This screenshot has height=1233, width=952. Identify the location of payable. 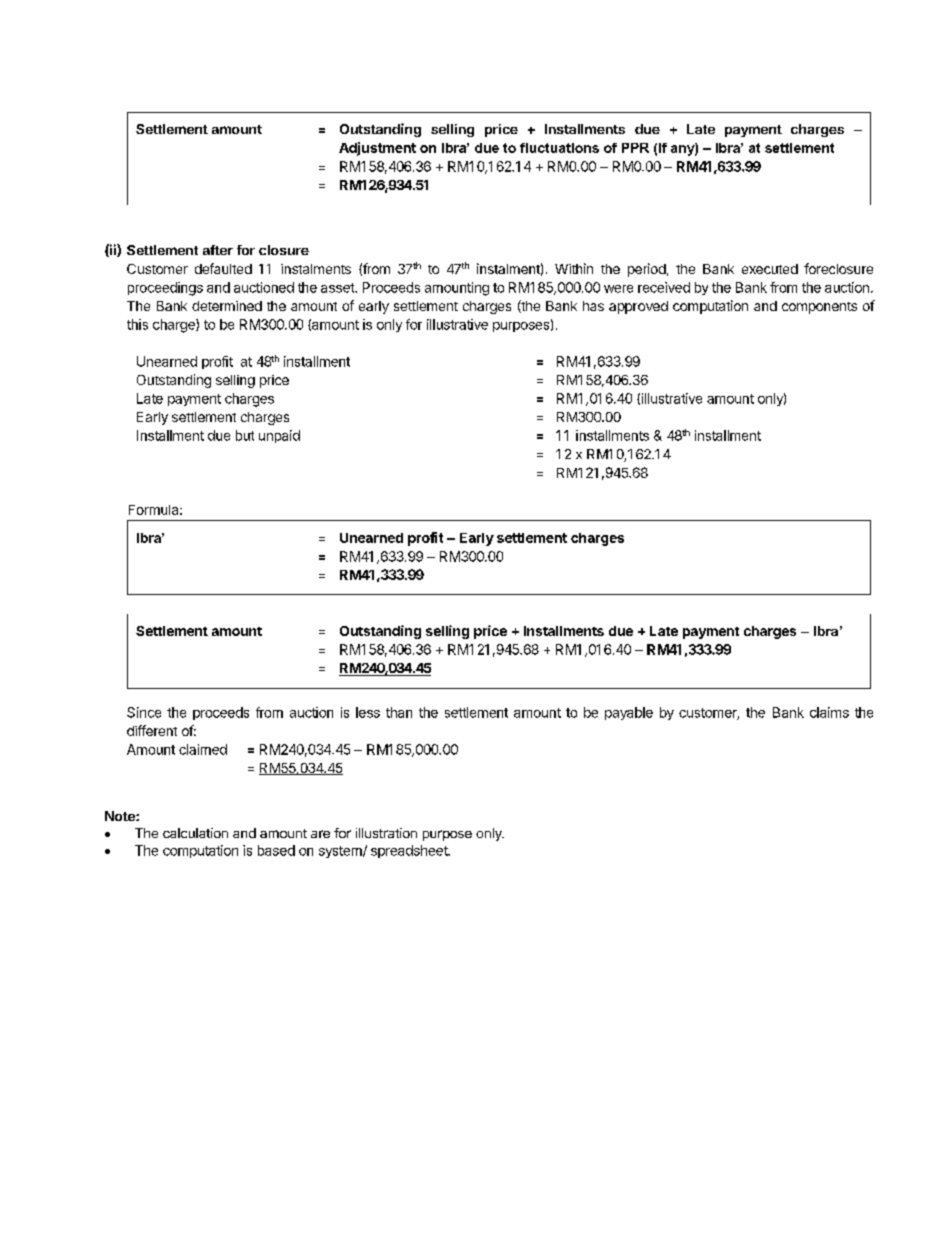
(629, 713).
